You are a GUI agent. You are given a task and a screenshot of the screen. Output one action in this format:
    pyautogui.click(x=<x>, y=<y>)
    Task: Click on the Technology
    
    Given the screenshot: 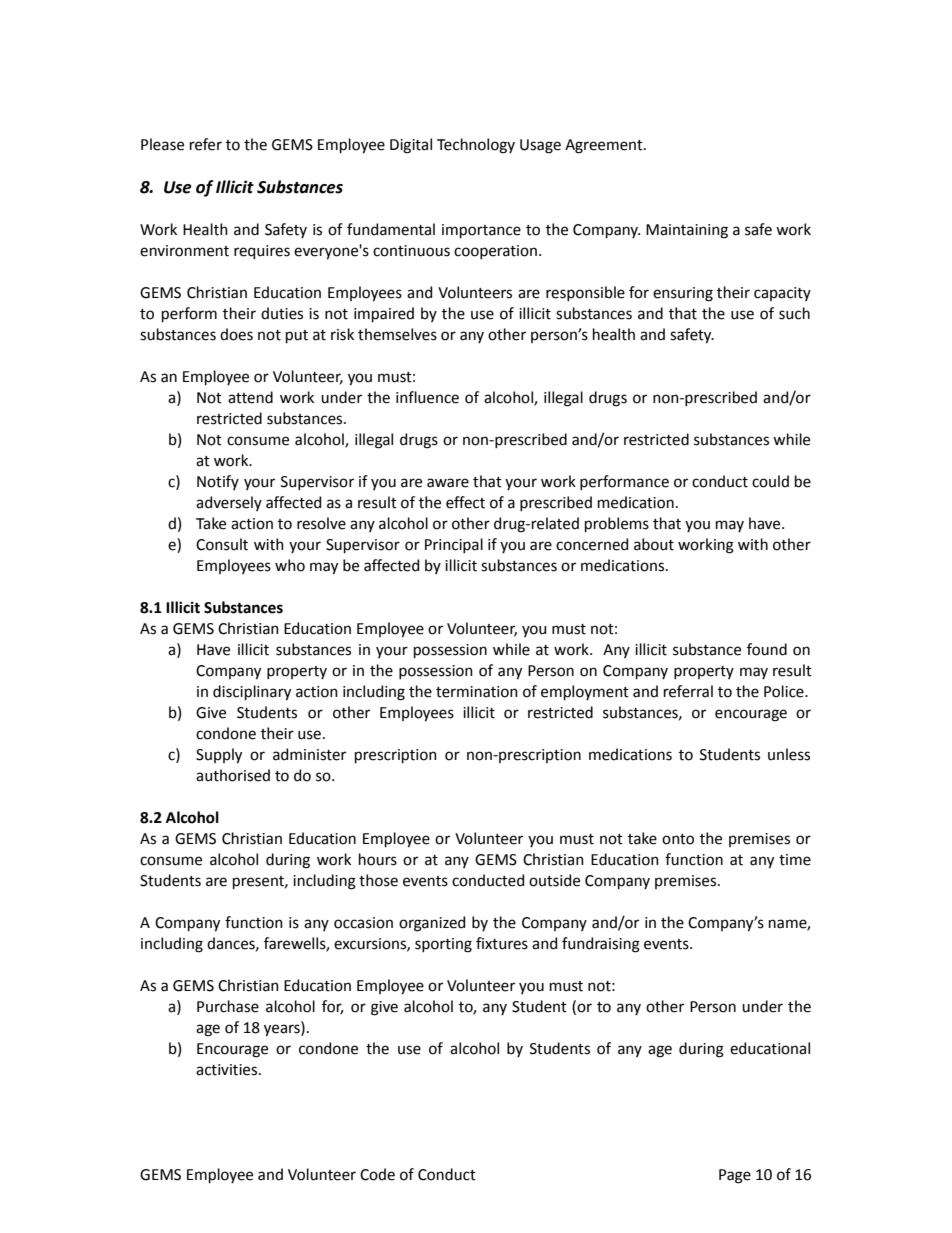 What is the action you would take?
    pyautogui.click(x=476, y=146)
